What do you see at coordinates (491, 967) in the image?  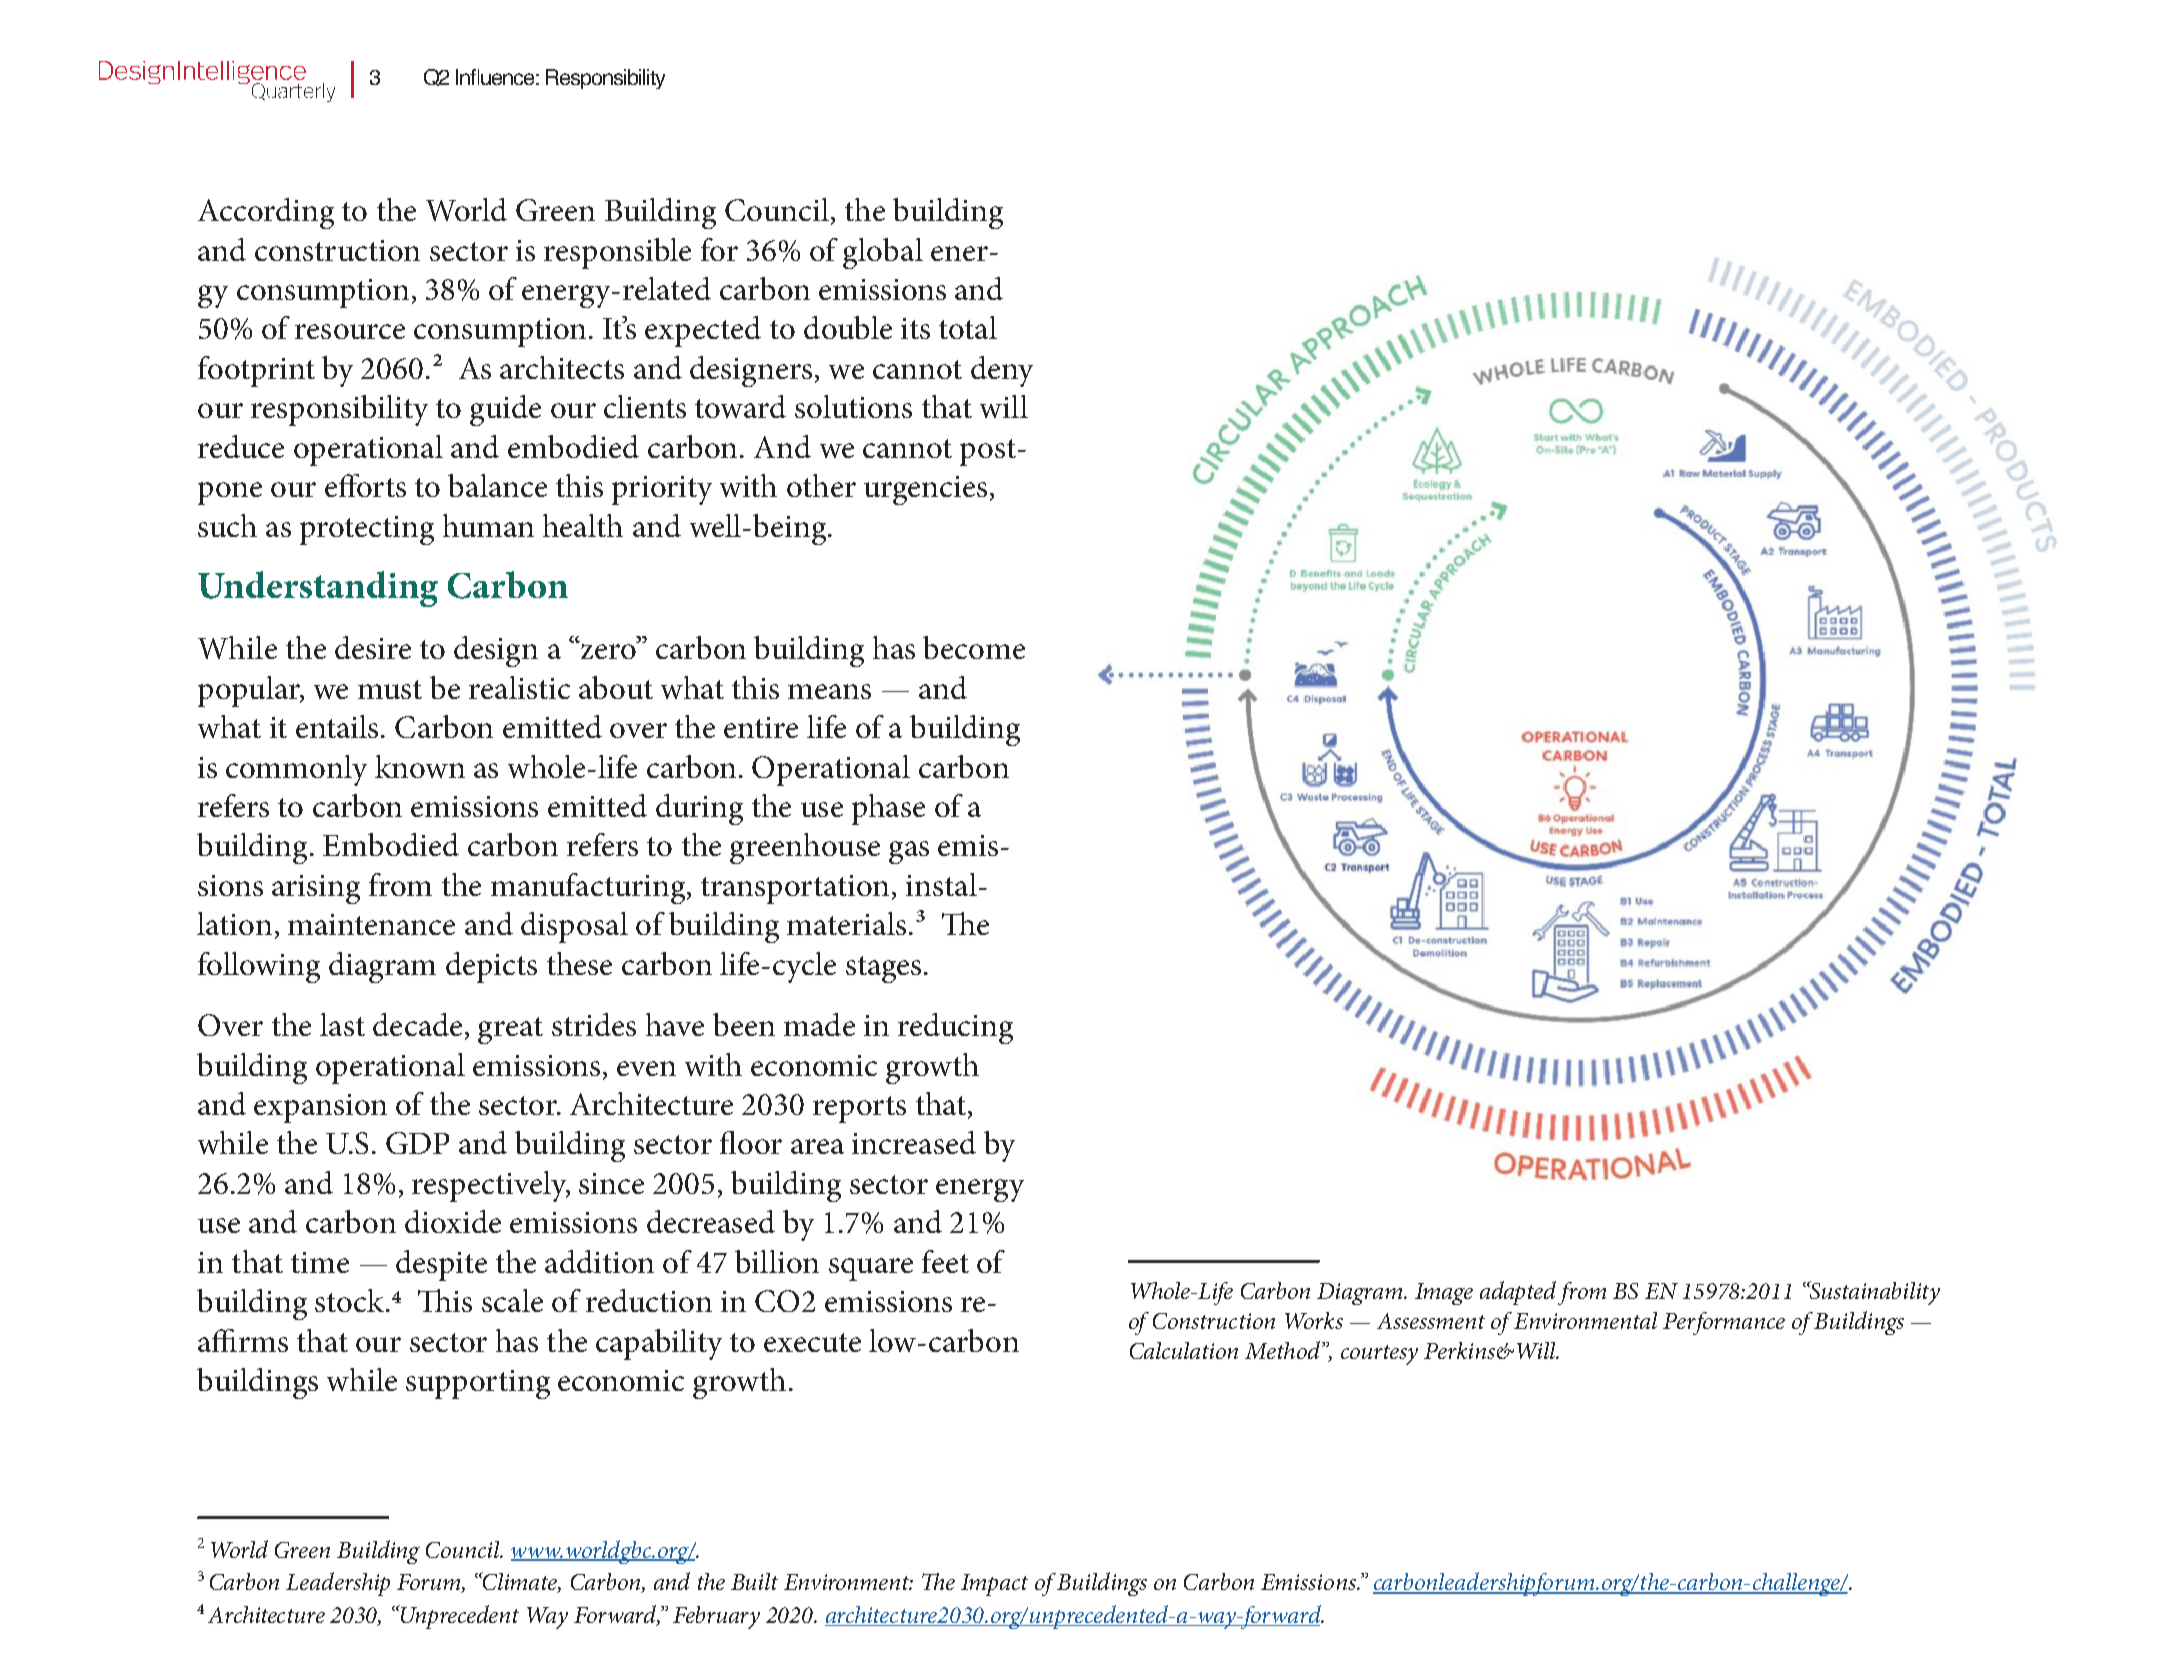 I see `depicts` at bounding box center [491, 967].
